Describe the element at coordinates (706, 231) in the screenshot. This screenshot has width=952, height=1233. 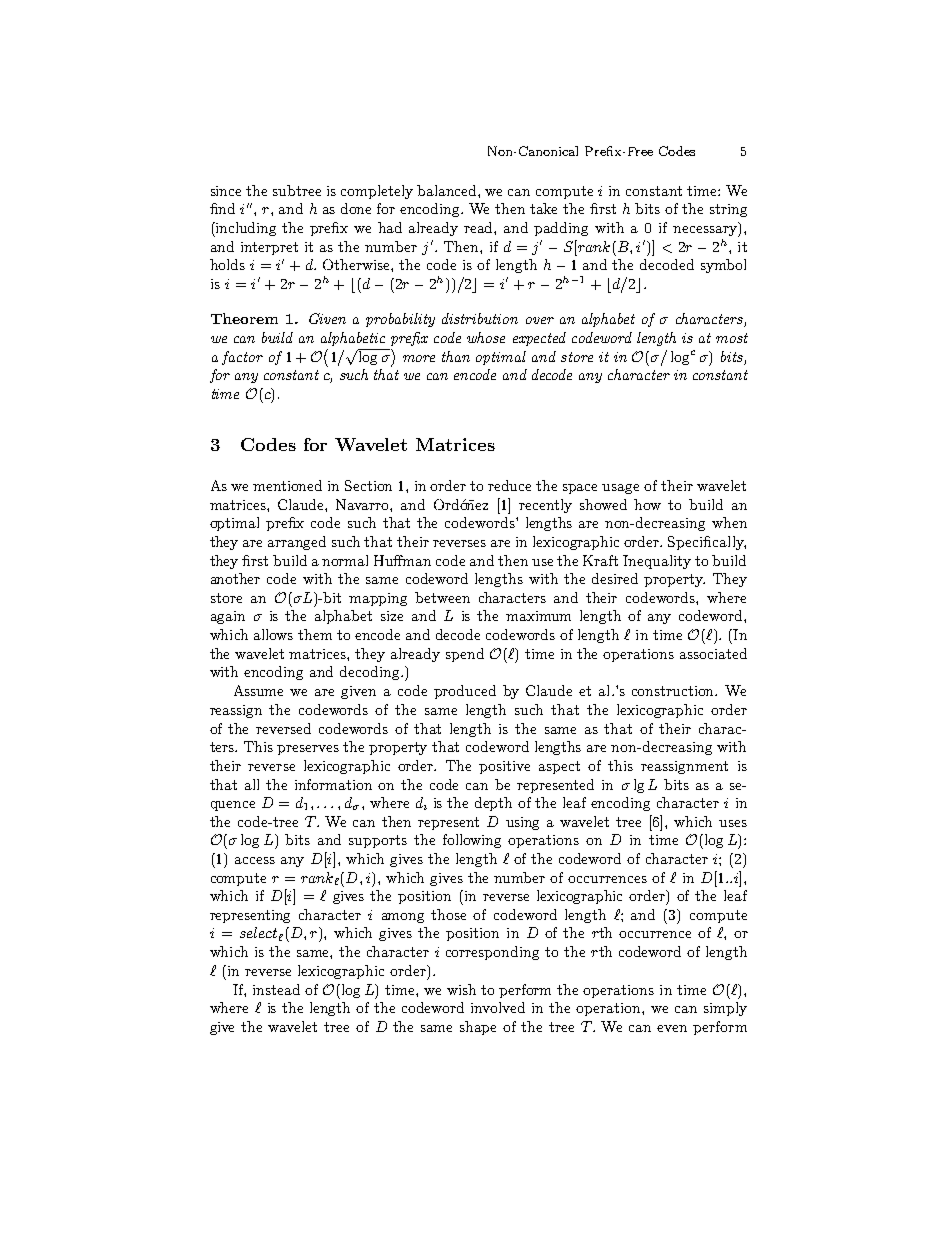
I see `necessary` at that location.
